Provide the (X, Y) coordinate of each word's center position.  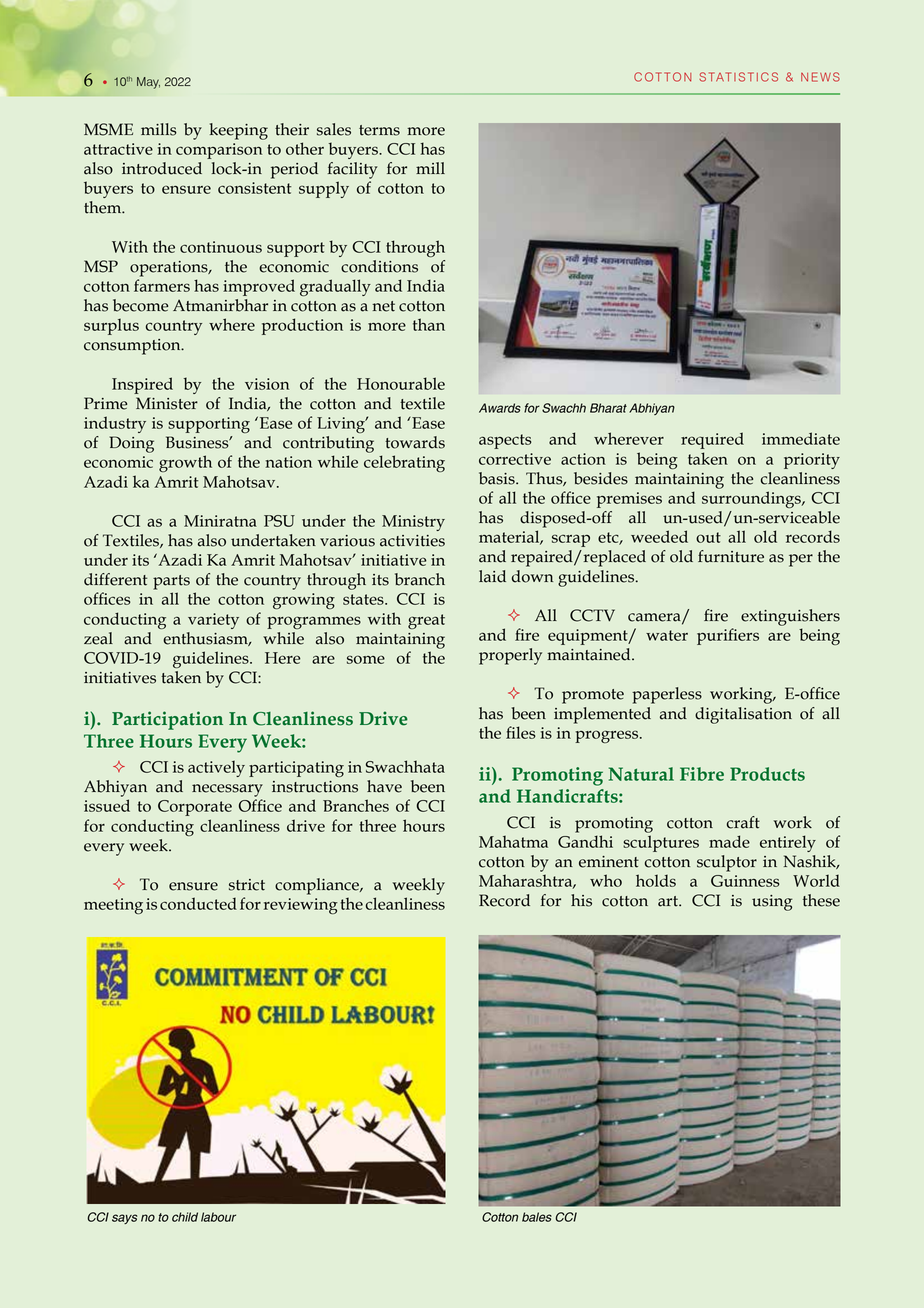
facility (353, 170)
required (712, 440)
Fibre (702, 774)
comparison (219, 151)
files (521, 732)
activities (412, 541)
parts (171, 582)
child (185, 1217)
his (581, 900)
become (140, 305)
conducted (198, 903)
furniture (731, 556)
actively (216, 769)
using (772, 903)
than (429, 324)
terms (379, 130)
